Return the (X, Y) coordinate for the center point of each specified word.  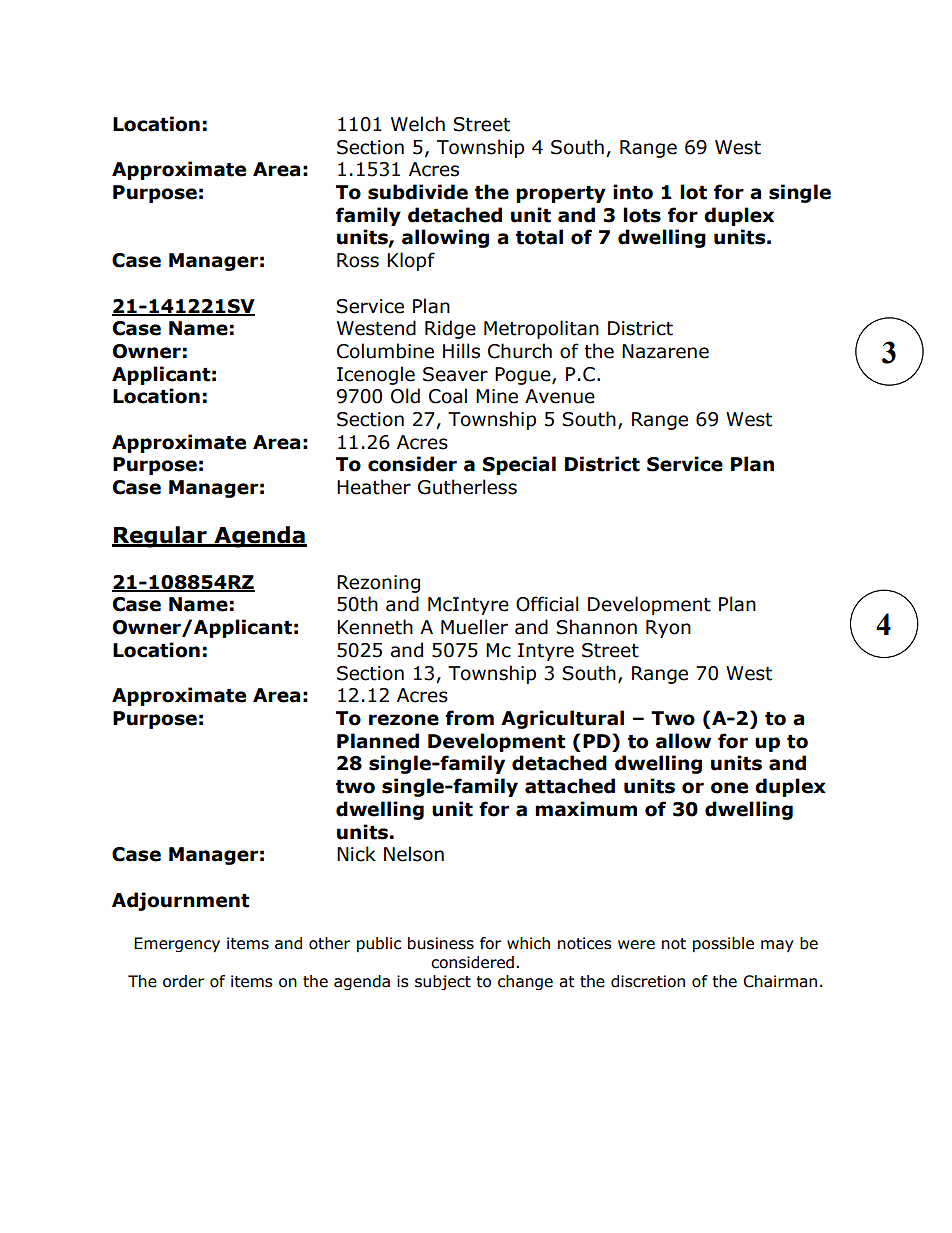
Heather (374, 487)
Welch (418, 124)
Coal (448, 396)
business (441, 943)
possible (723, 944)
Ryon (668, 629)
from (469, 718)
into (633, 192)
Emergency (177, 944)
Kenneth (375, 627)
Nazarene (665, 351)
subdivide (418, 192)
